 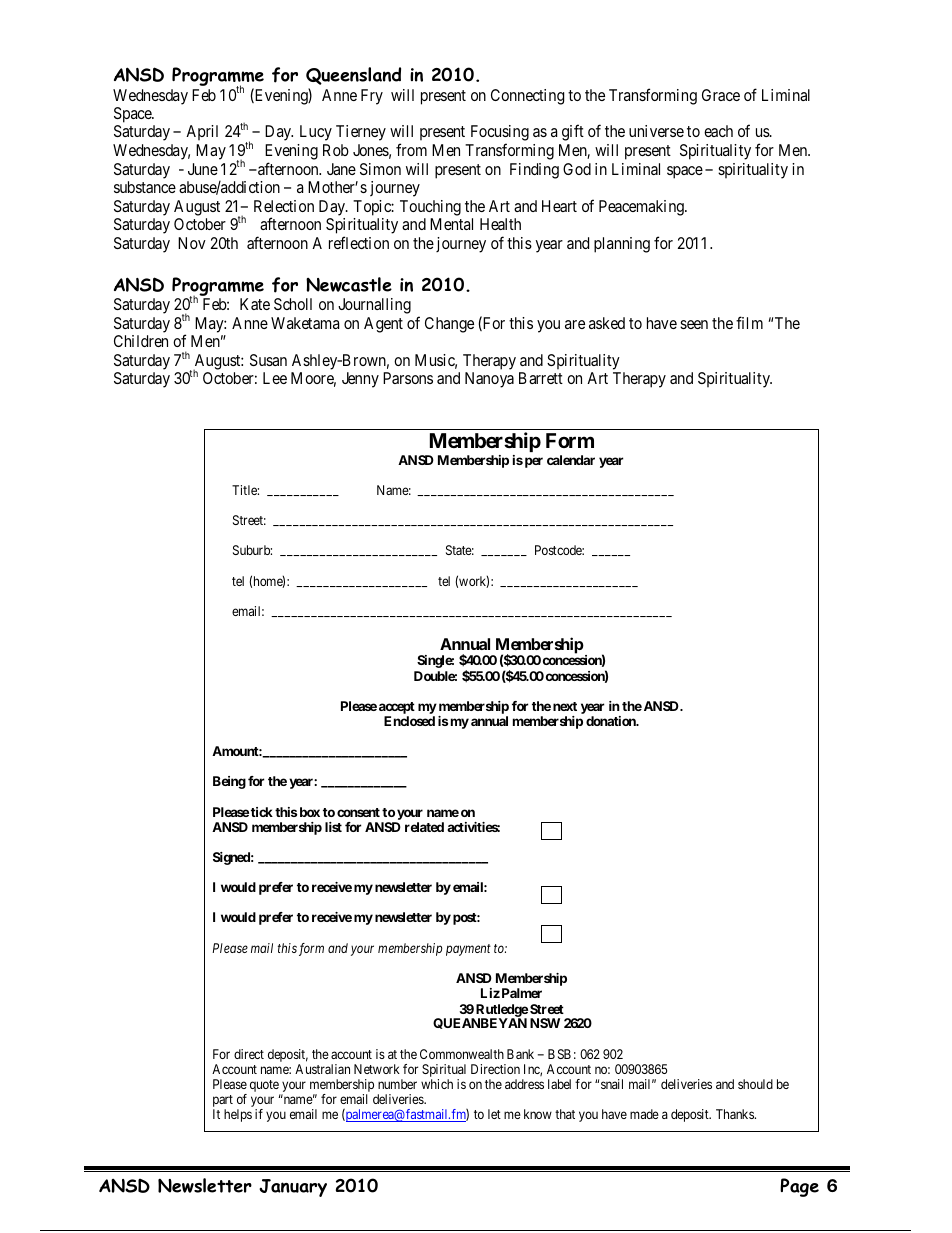 What do you see at coordinates (694, 324) in the screenshot?
I see `seen` at bounding box center [694, 324].
